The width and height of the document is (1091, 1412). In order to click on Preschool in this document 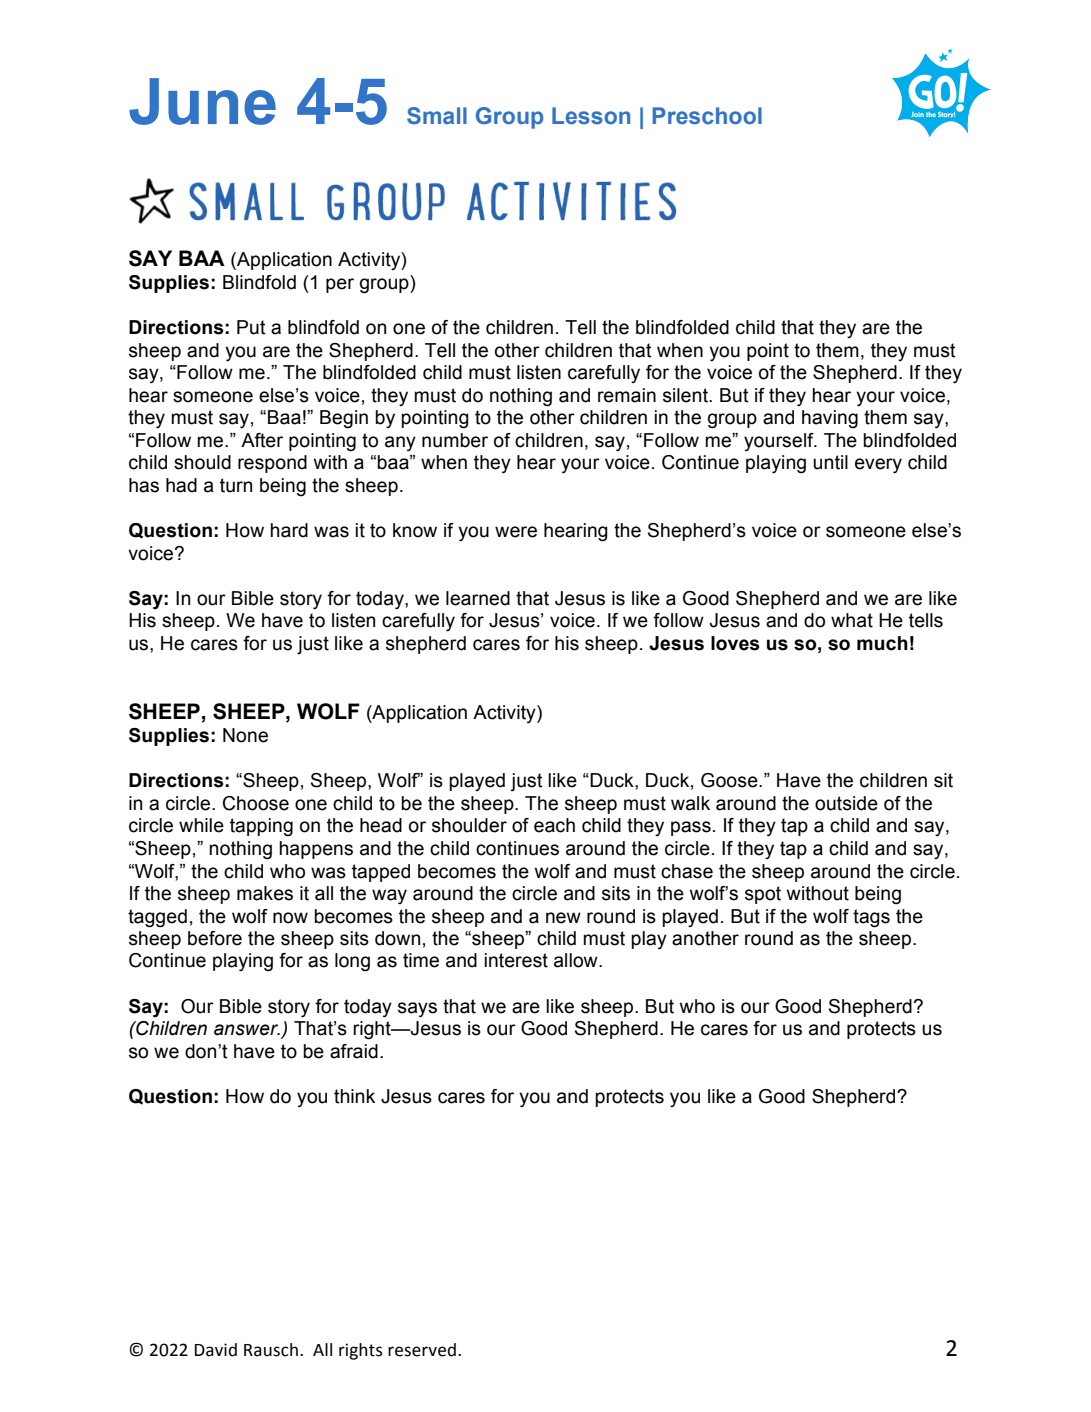, I will do `click(707, 116)`.
